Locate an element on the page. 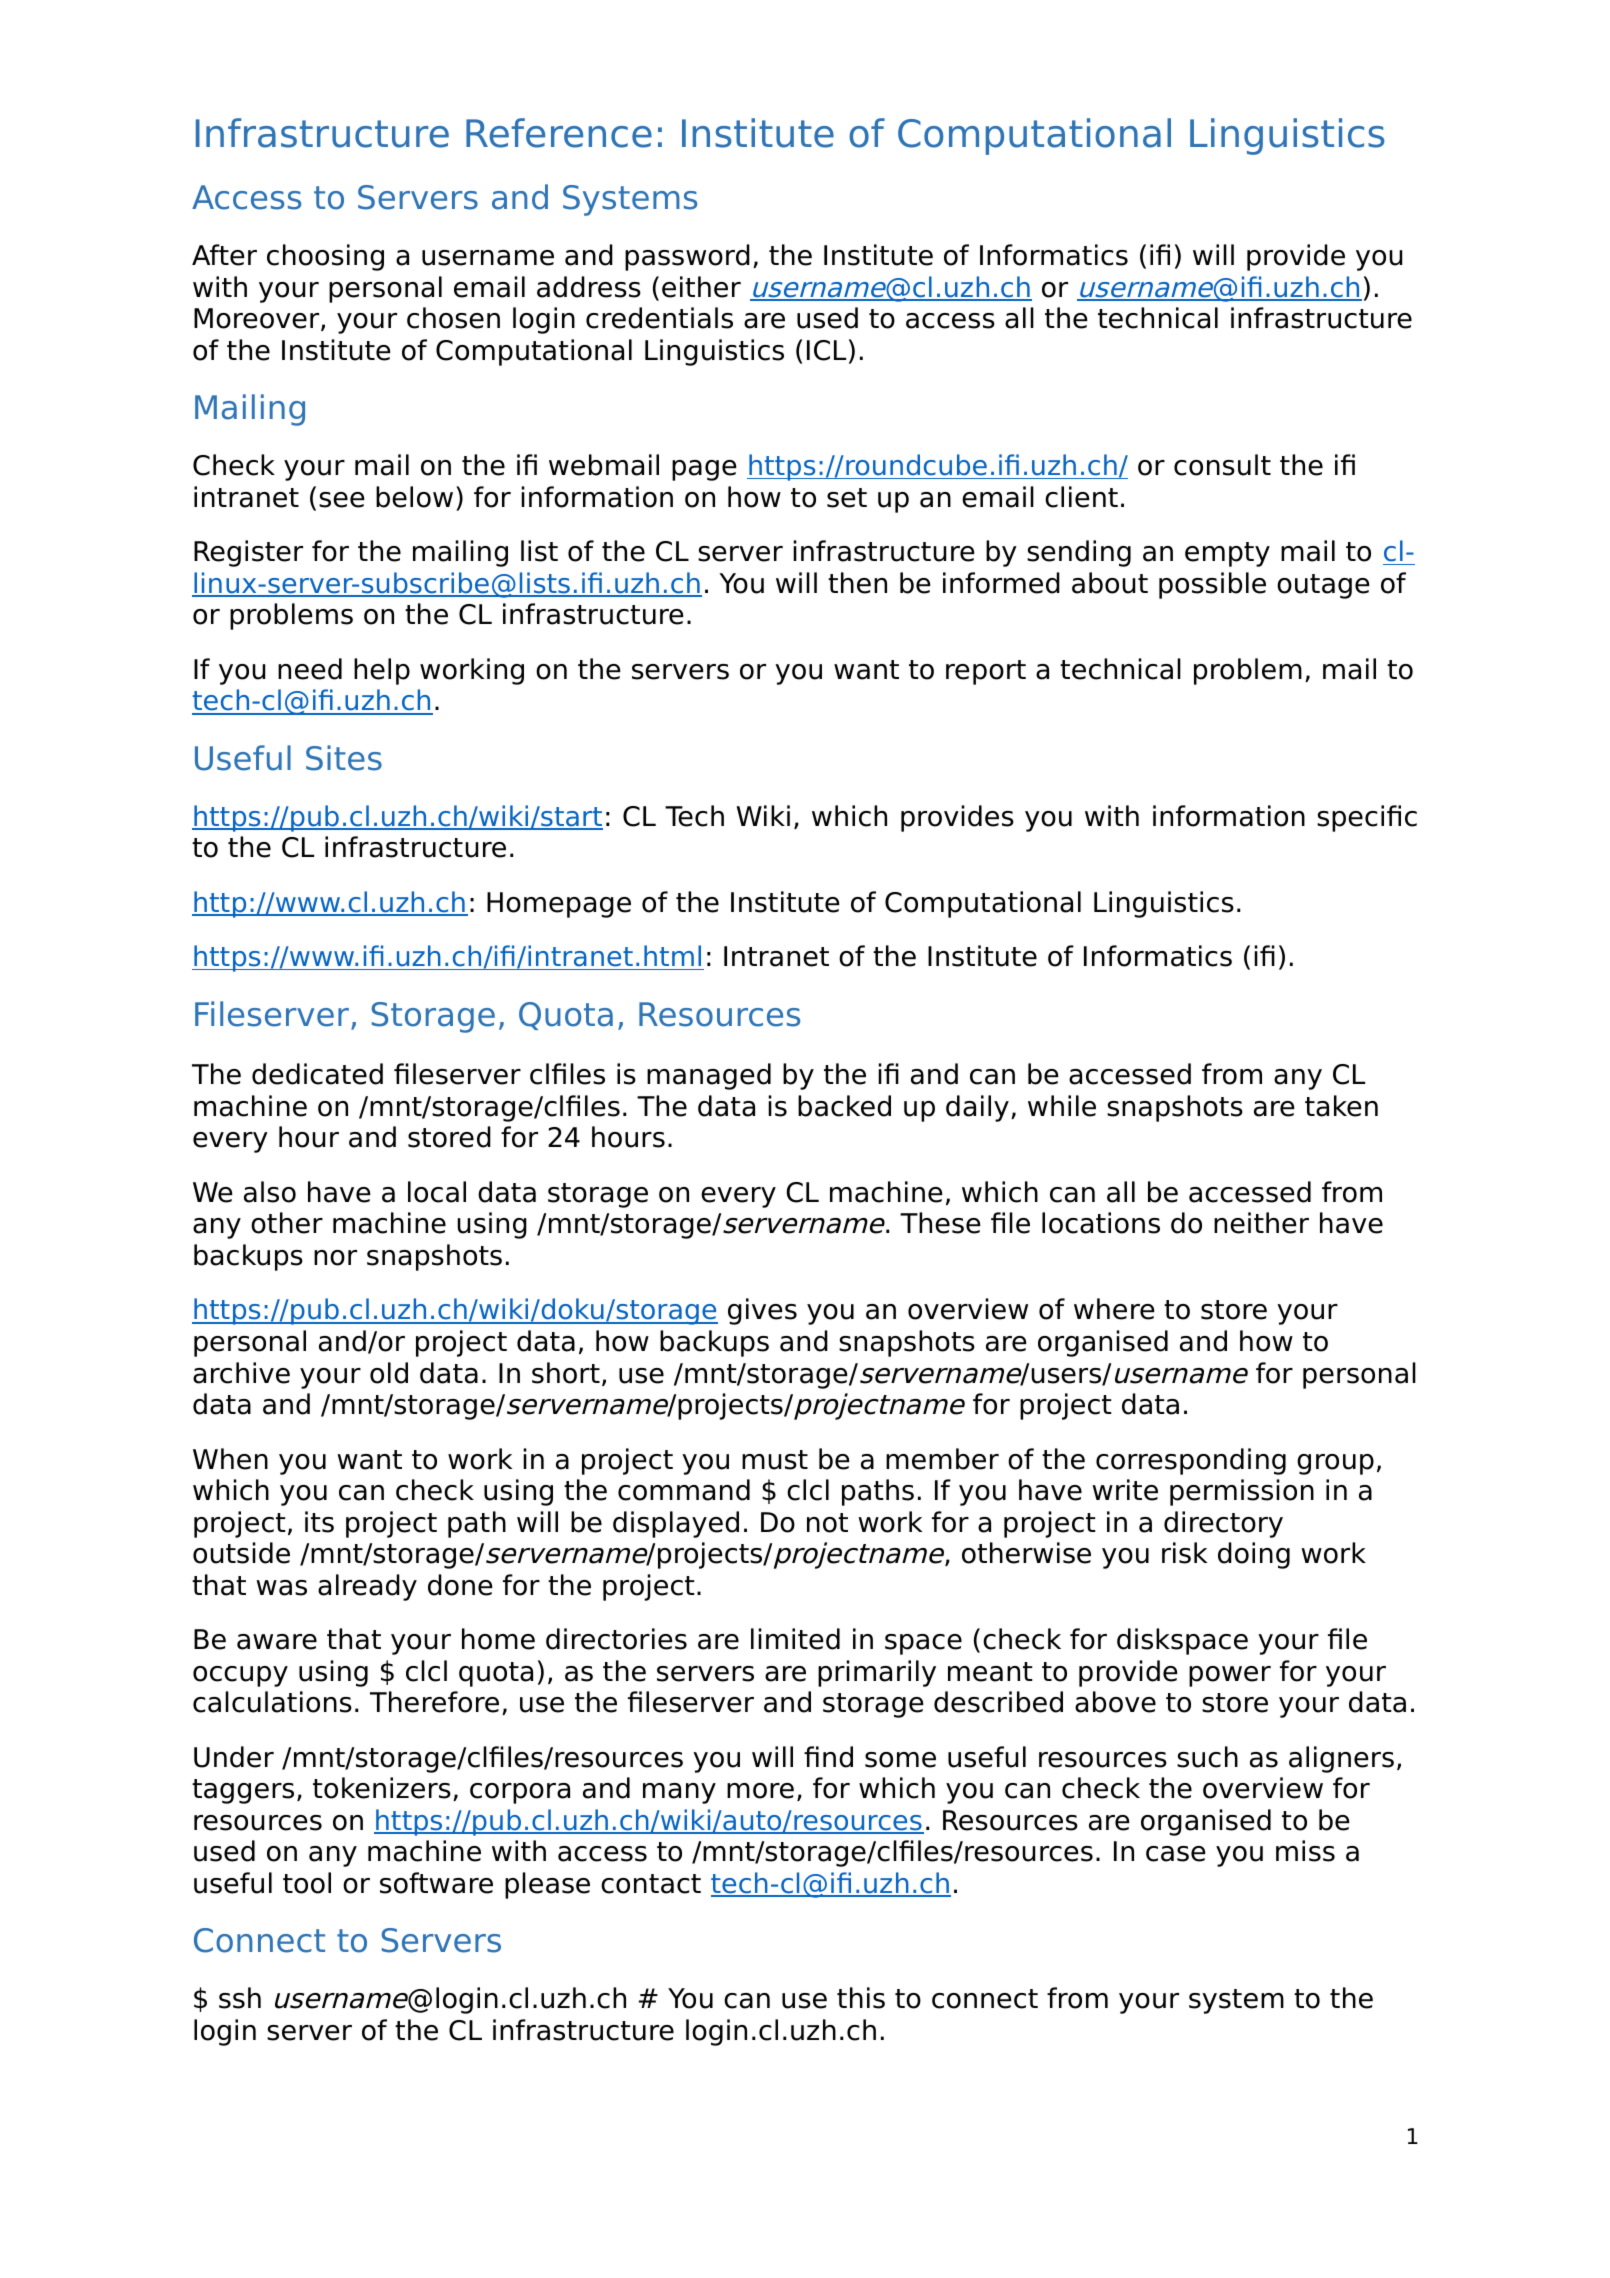  backed is located at coordinates (844, 1106).
